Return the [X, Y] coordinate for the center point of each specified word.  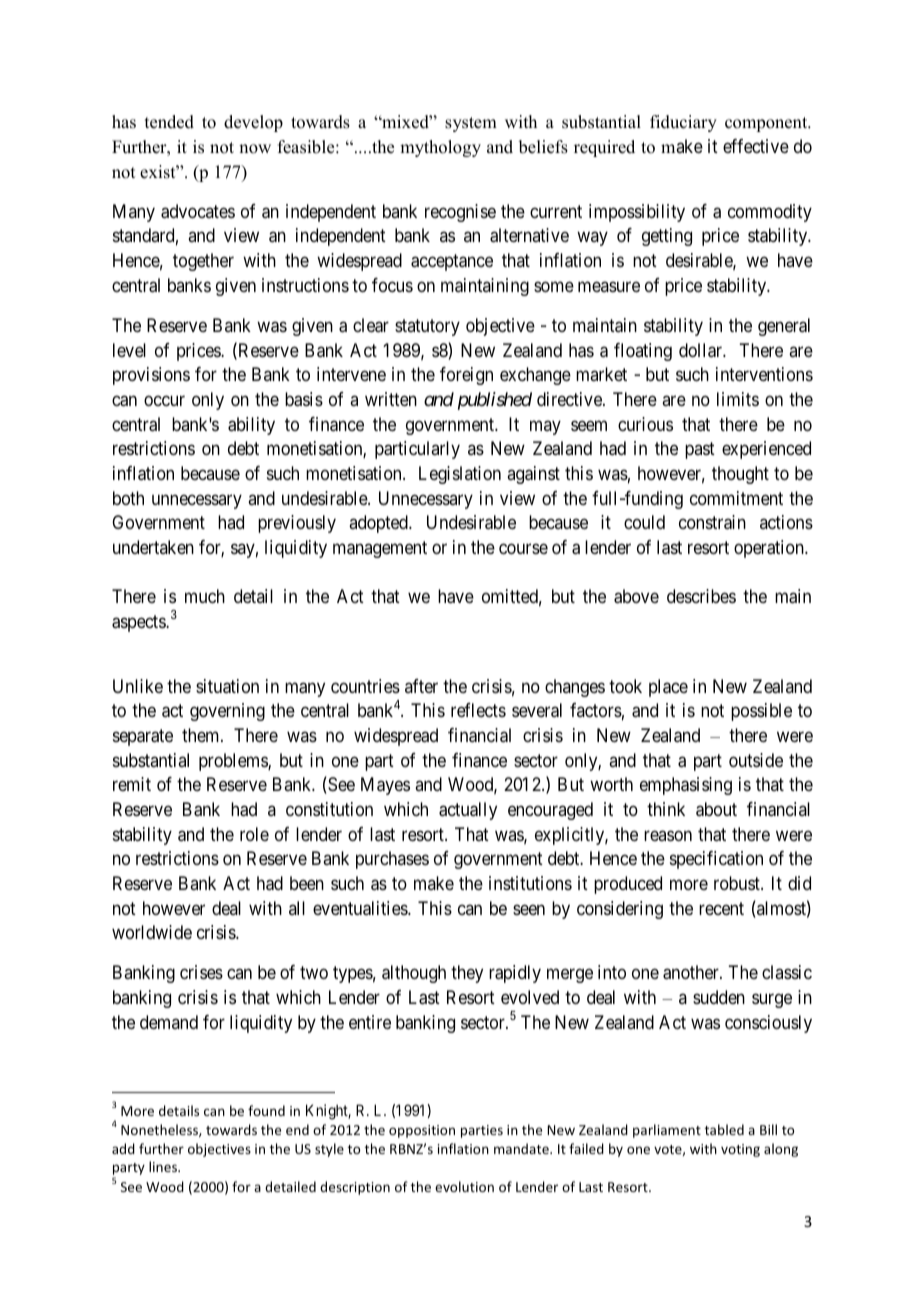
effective [756, 146]
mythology [440, 148]
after [421, 686]
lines [164, 1166]
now [255, 149]
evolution [464, 1186]
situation [227, 686]
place [668, 688]
